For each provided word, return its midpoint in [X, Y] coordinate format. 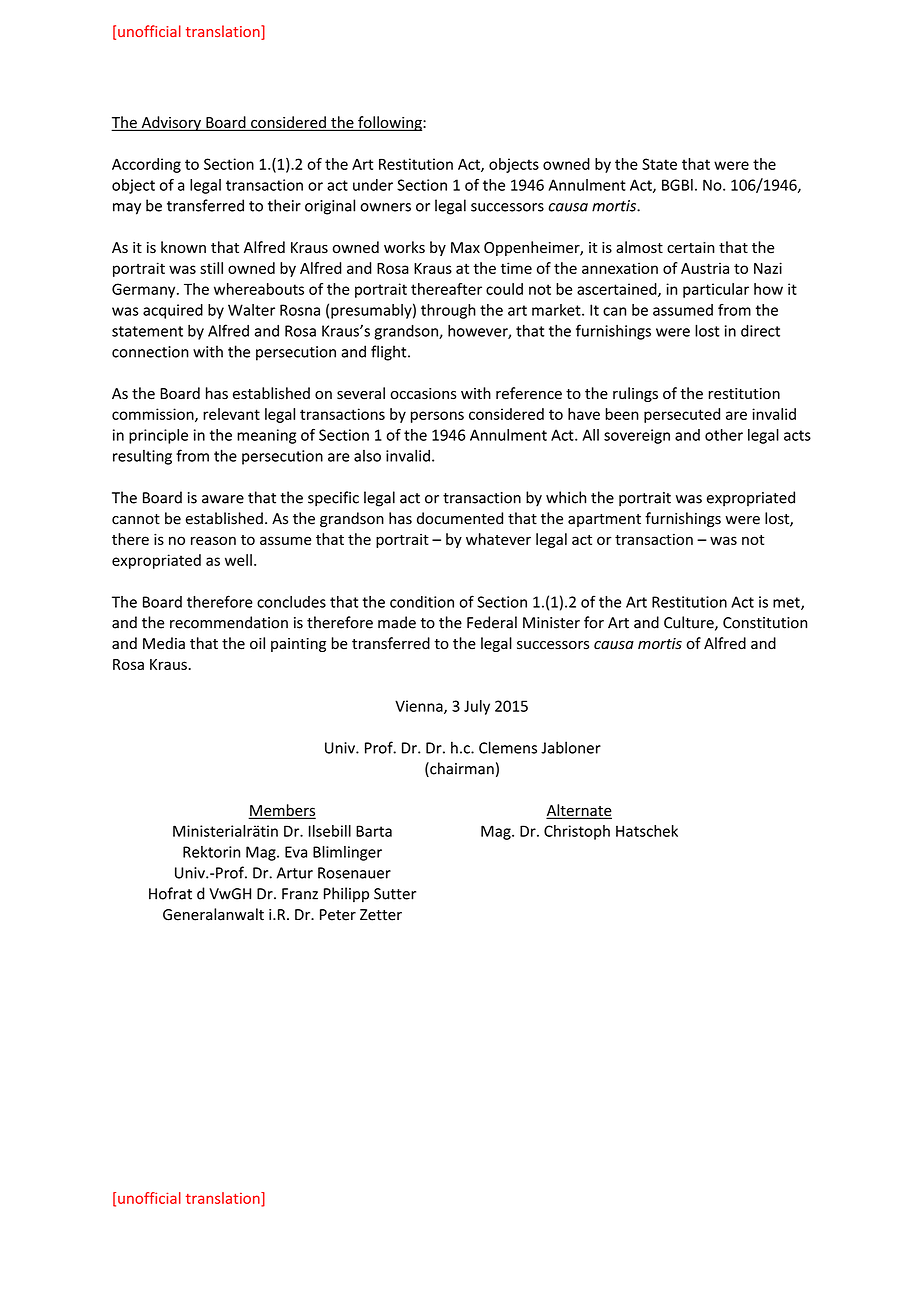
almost [639, 247]
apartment [604, 520]
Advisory [171, 123]
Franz [300, 894]
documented [460, 518]
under [373, 185]
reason [213, 540]
